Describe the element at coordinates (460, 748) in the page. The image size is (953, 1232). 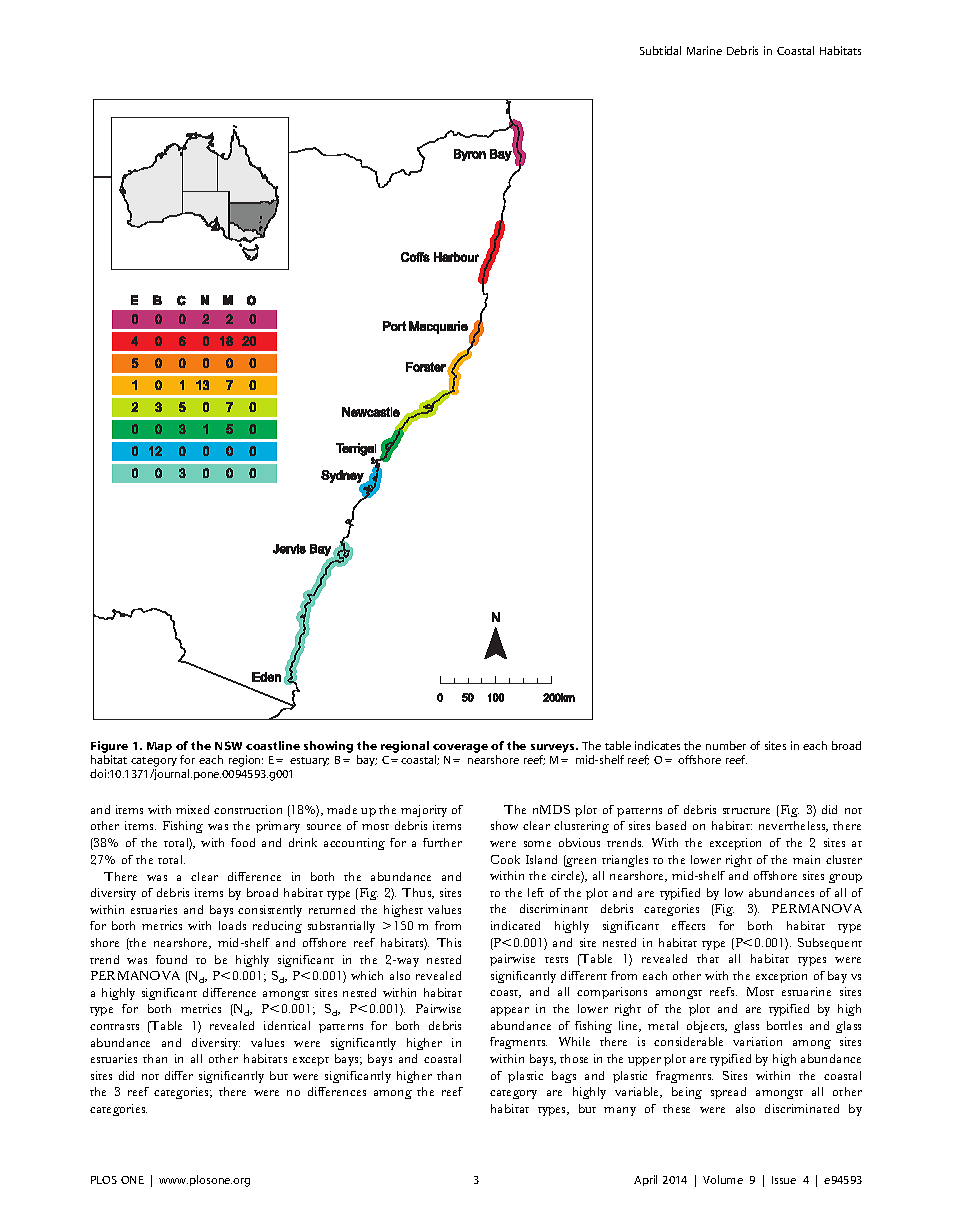
I see `coverage` at that location.
